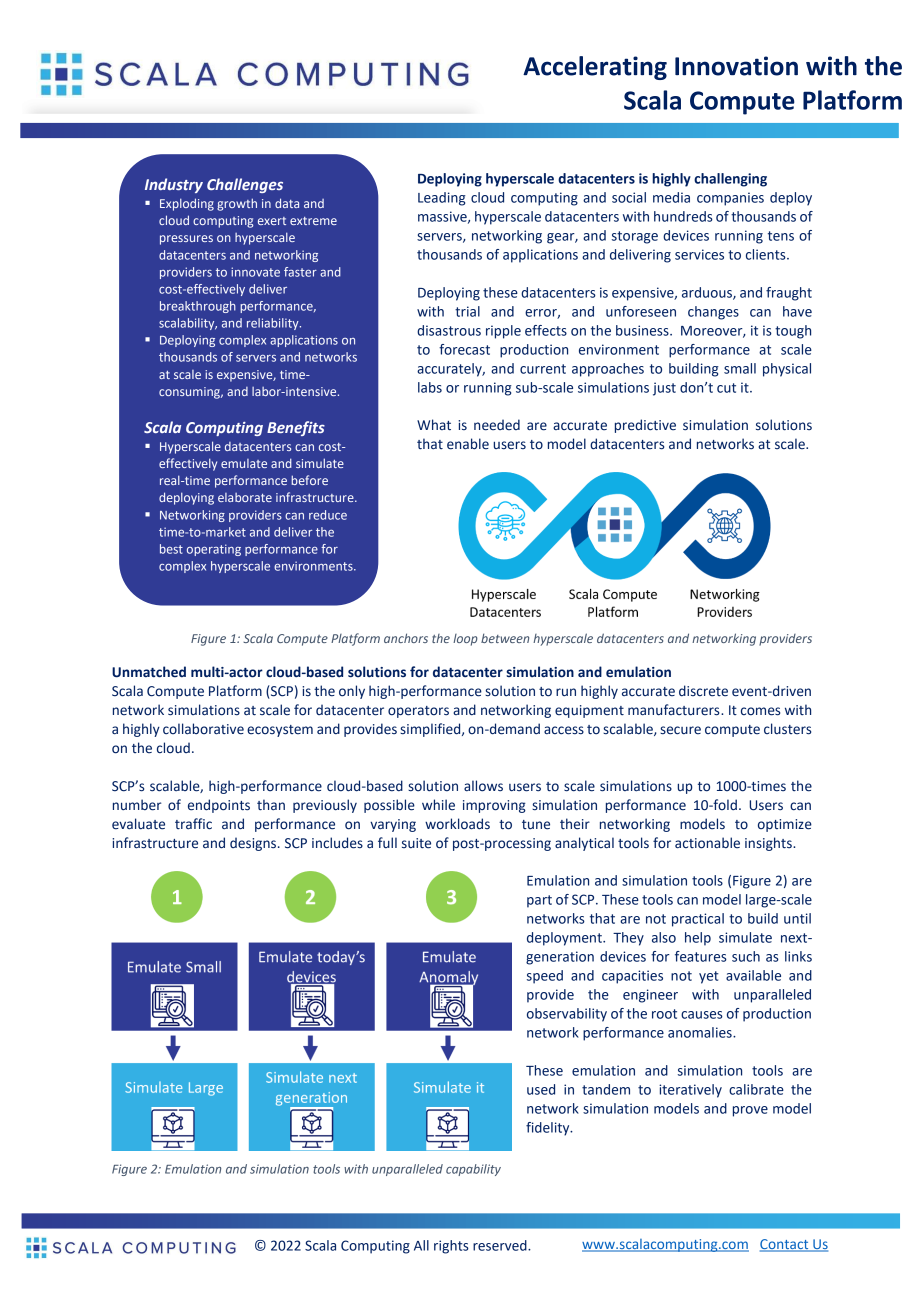 Image resolution: width=924 pixels, height=1308 pixels. What do you see at coordinates (442, 199) in the screenshot?
I see `Leading` at bounding box center [442, 199].
